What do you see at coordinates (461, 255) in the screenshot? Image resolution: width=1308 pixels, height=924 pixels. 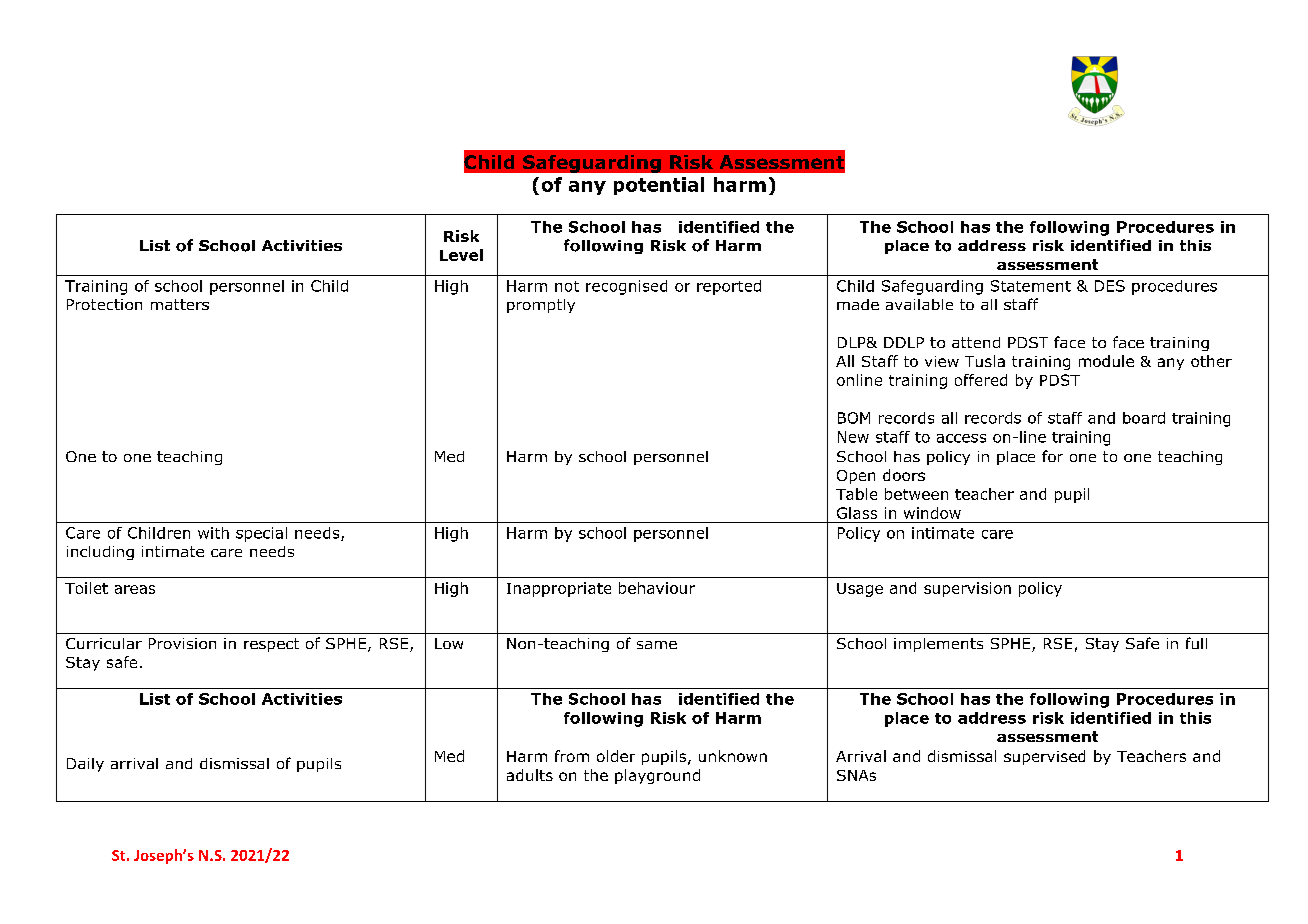 I see `Level` at bounding box center [461, 255].
